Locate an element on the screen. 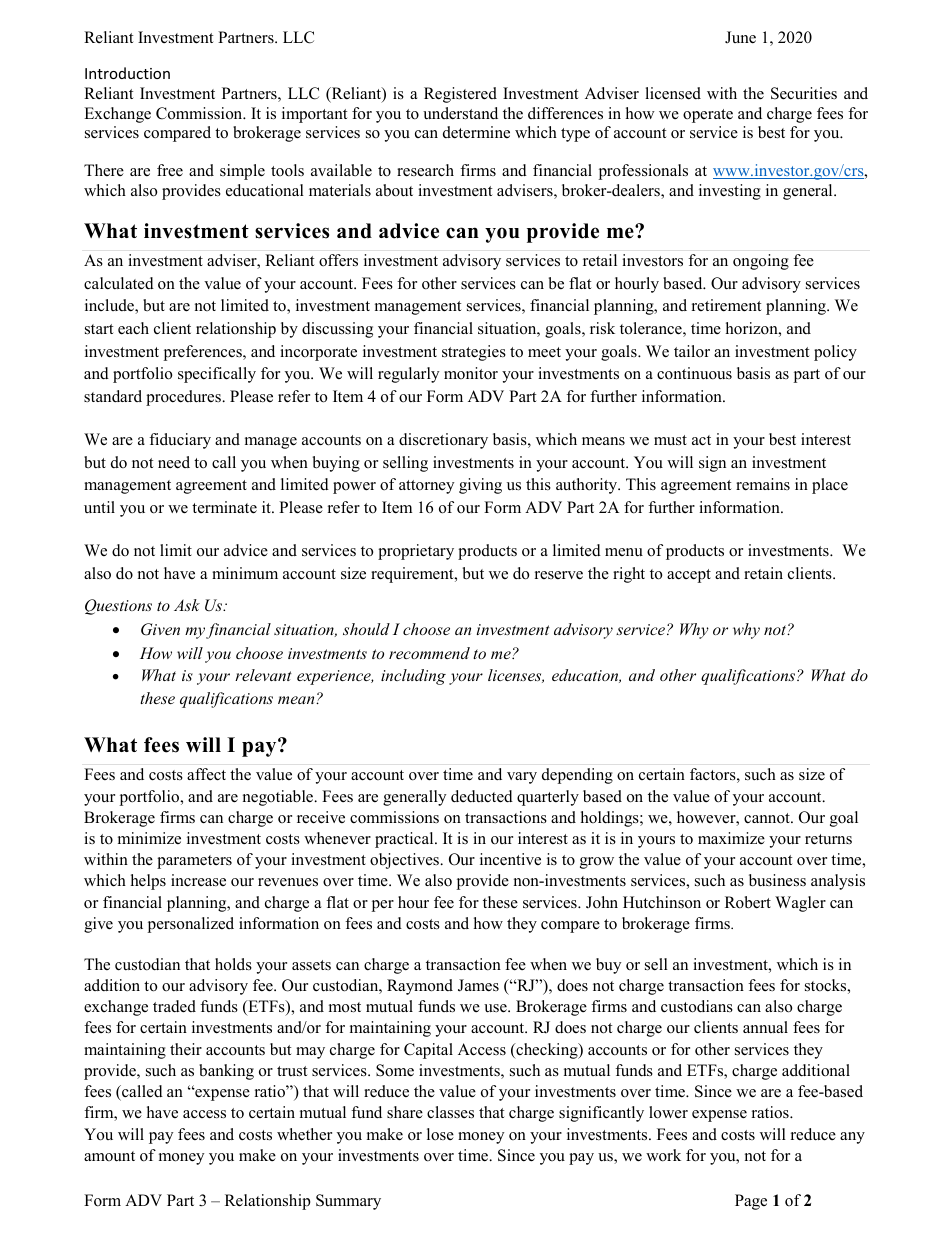  amount is located at coordinates (109, 1156).
